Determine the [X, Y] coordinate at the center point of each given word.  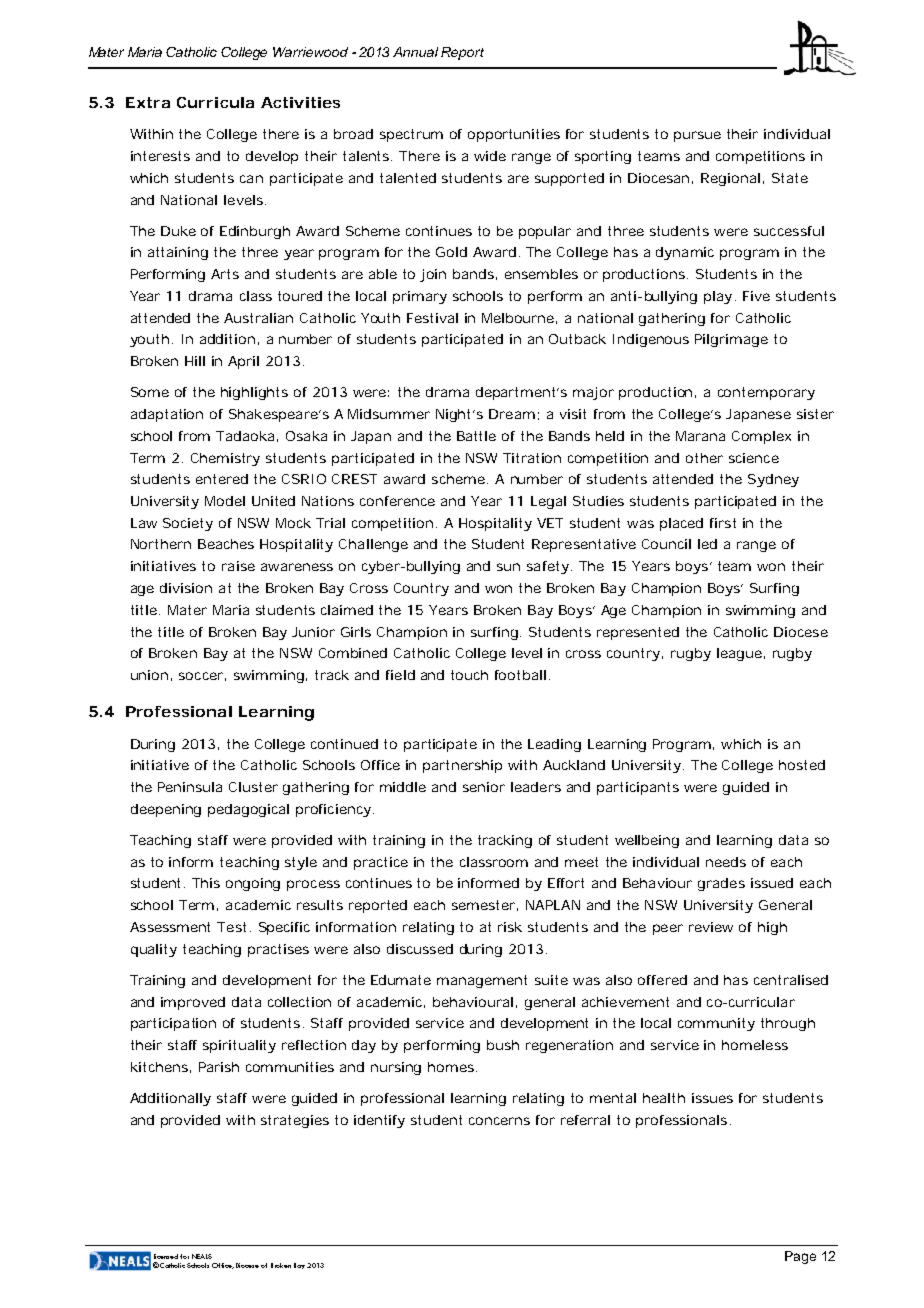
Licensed [166, 1256]
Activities [300, 102]
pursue [697, 136]
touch [469, 675]
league [739, 654]
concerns [499, 1121]
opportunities [514, 135]
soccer [201, 676]
